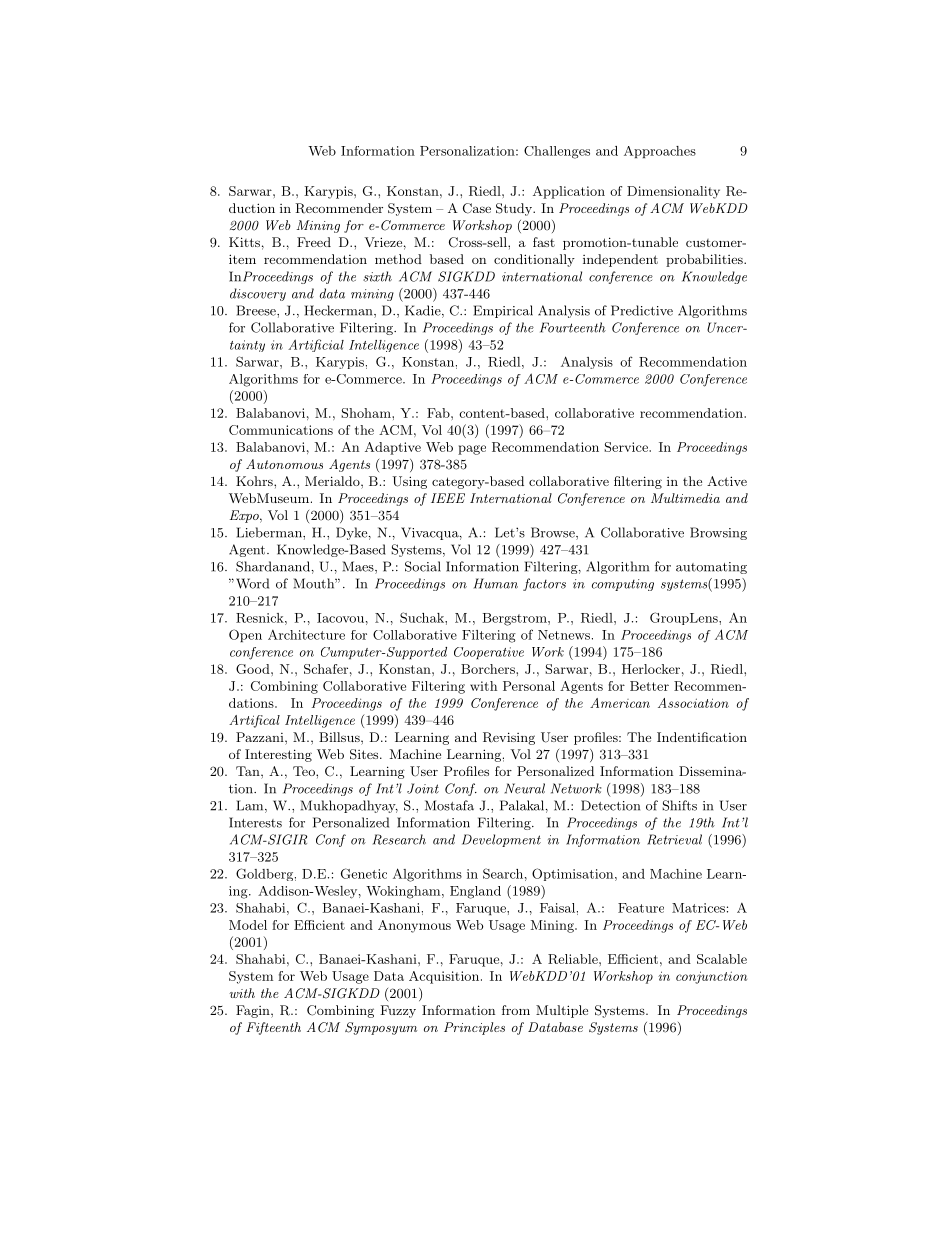 The width and height of the screenshot is (952, 1233). What do you see at coordinates (316, 345) in the screenshot?
I see `Artificial` at bounding box center [316, 345].
